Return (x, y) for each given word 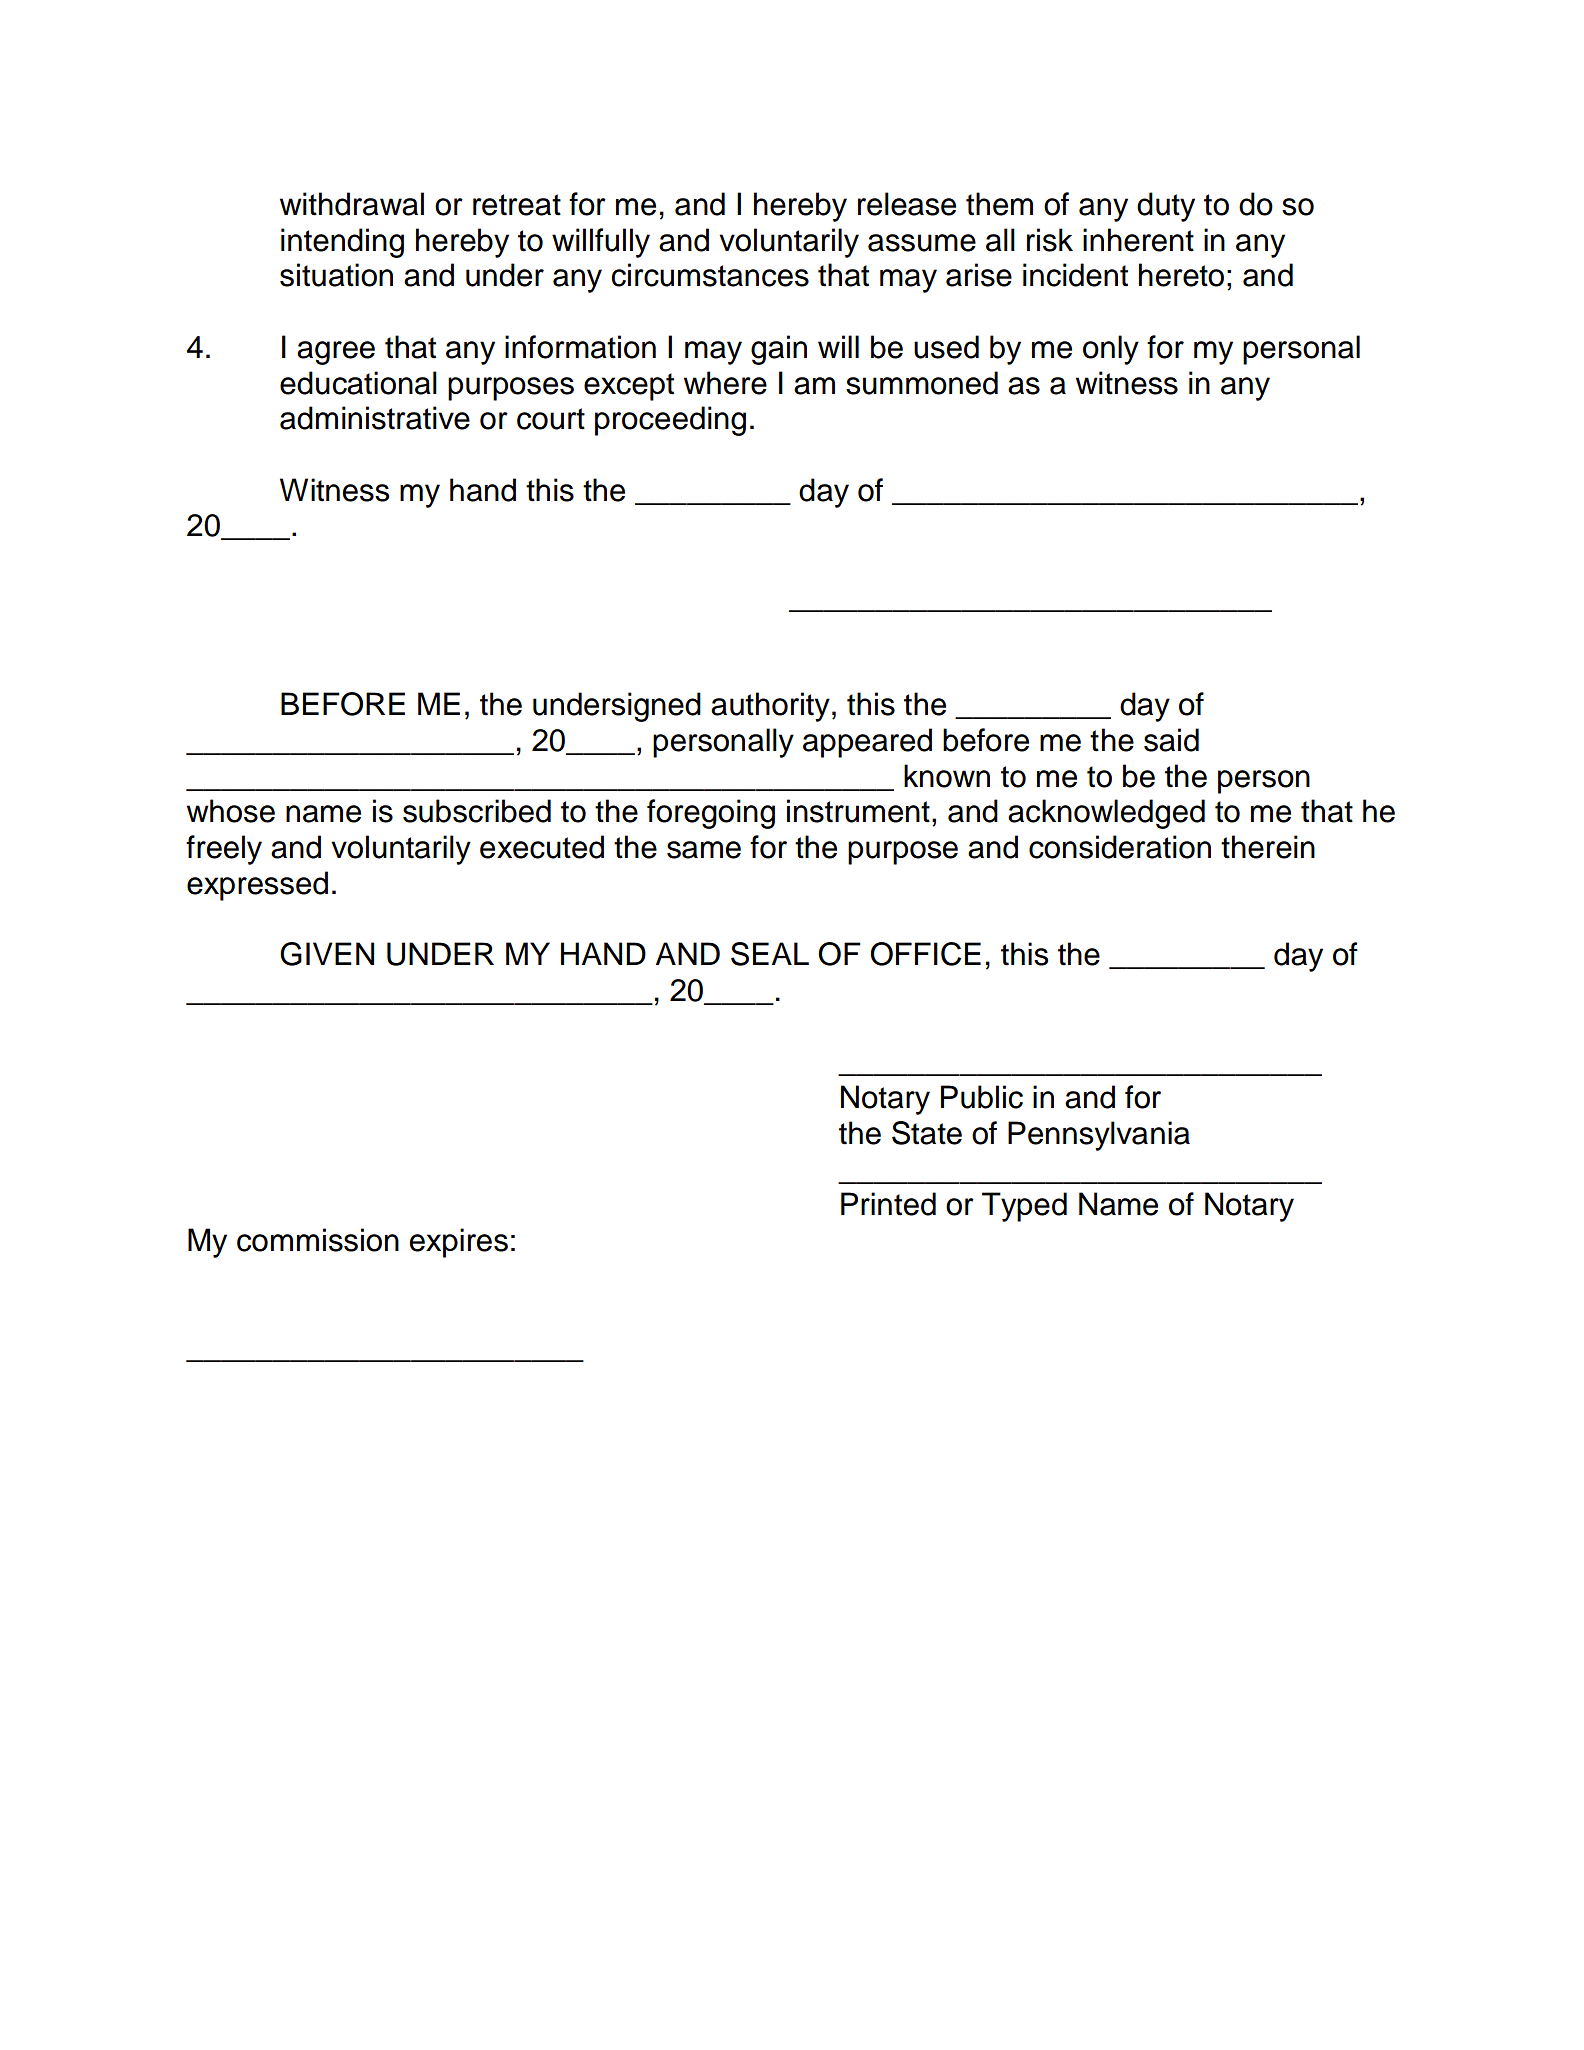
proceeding (670, 421)
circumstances (710, 275)
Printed (888, 1204)
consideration (1120, 847)
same (704, 850)
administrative (375, 418)
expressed (257, 886)
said (1171, 740)
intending (342, 243)
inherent (1138, 240)
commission (318, 1240)
